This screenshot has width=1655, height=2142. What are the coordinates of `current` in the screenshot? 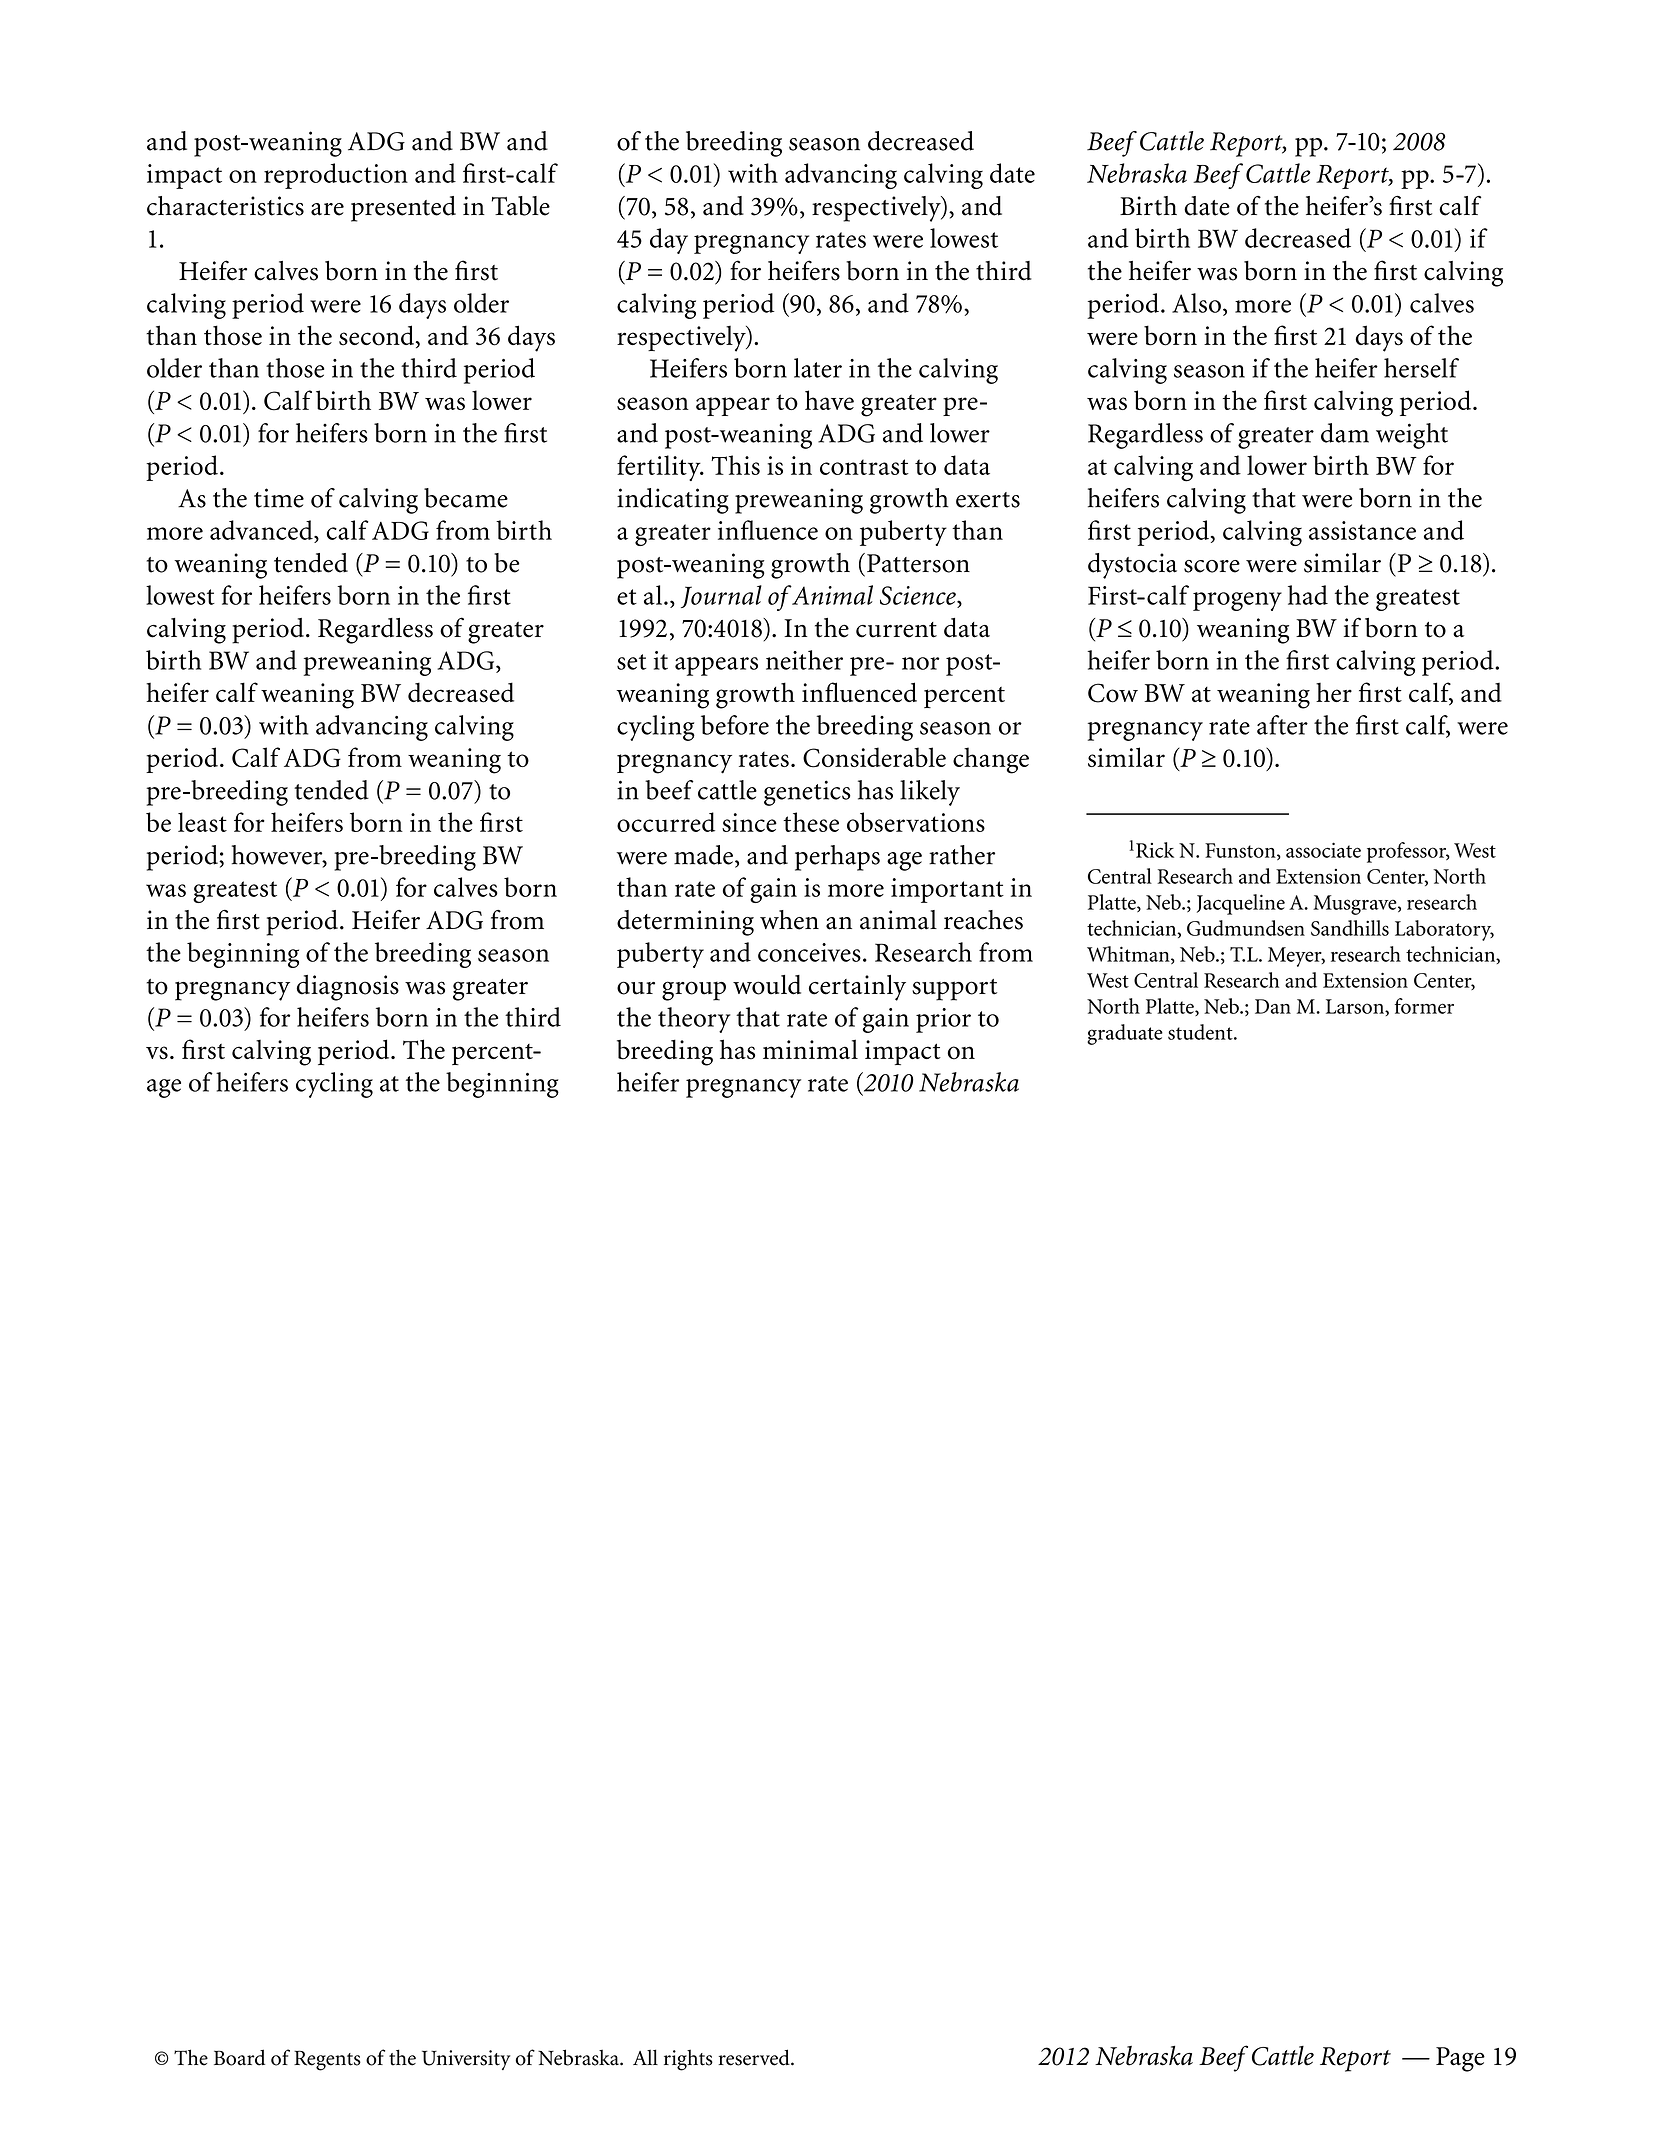 It's located at (896, 630).
